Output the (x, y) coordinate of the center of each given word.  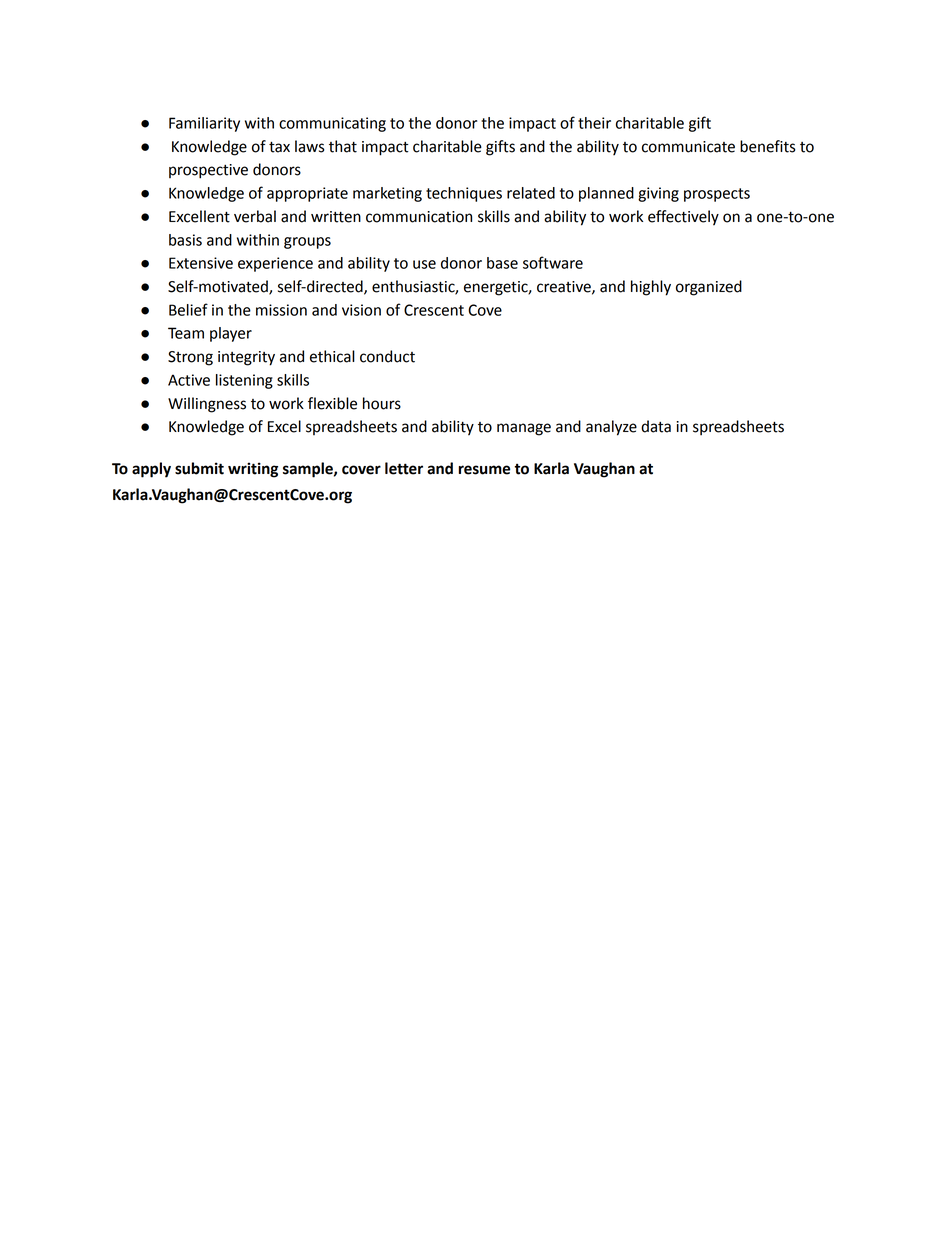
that (343, 146)
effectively (683, 218)
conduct (387, 356)
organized (709, 288)
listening (244, 381)
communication (419, 217)
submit (199, 468)
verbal (255, 216)
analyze (611, 428)
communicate (688, 147)
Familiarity (204, 124)
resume (484, 470)
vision (361, 310)
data (656, 426)
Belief (188, 309)
